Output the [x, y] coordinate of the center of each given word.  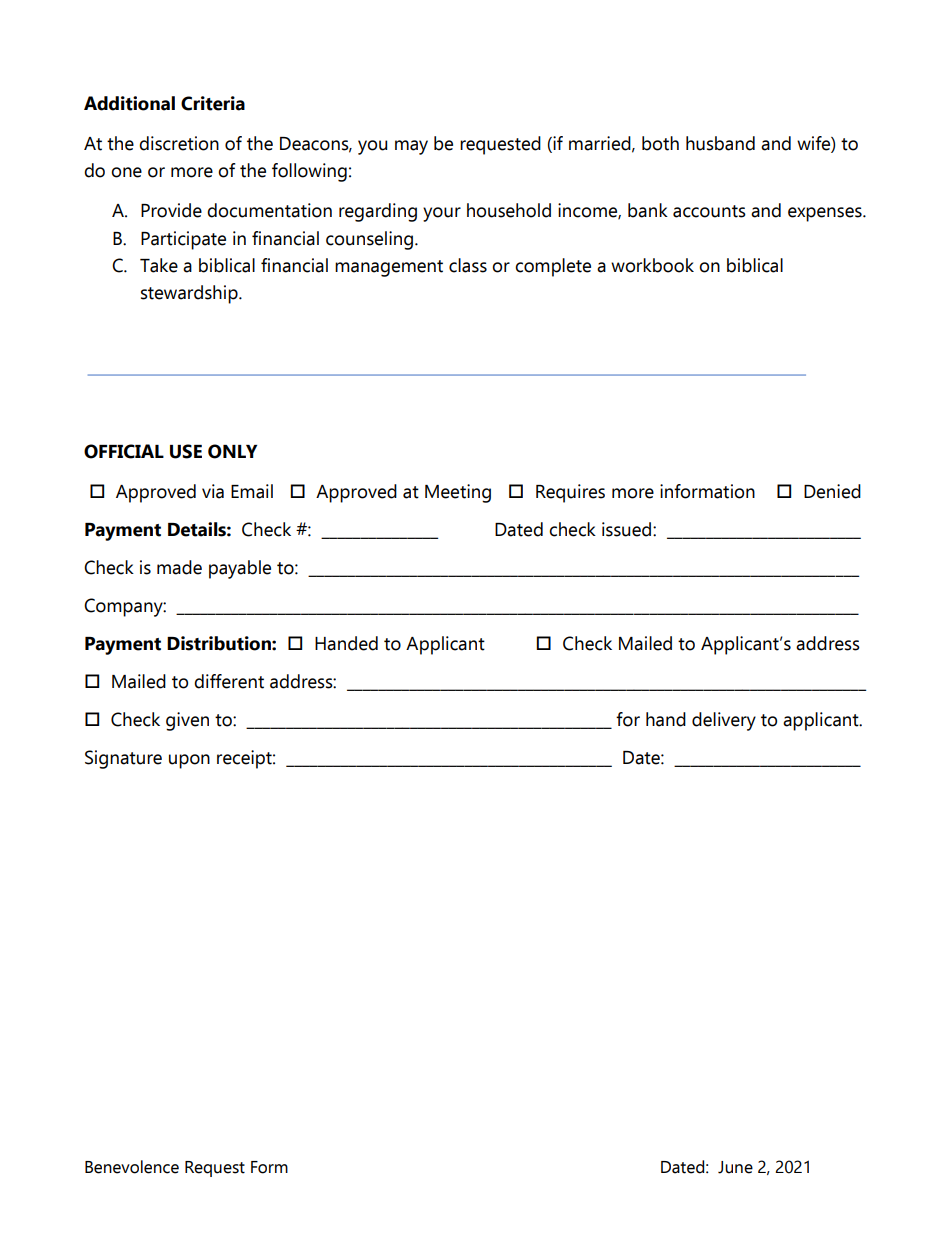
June [735, 1167]
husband [720, 143]
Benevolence [132, 1167]
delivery [724, 721]
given [187, 721]
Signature [123, 759]
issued [628, 529]
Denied [832, 491]
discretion [179, 143]
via [213, 491]
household [509, 210]
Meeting [458, 493]
